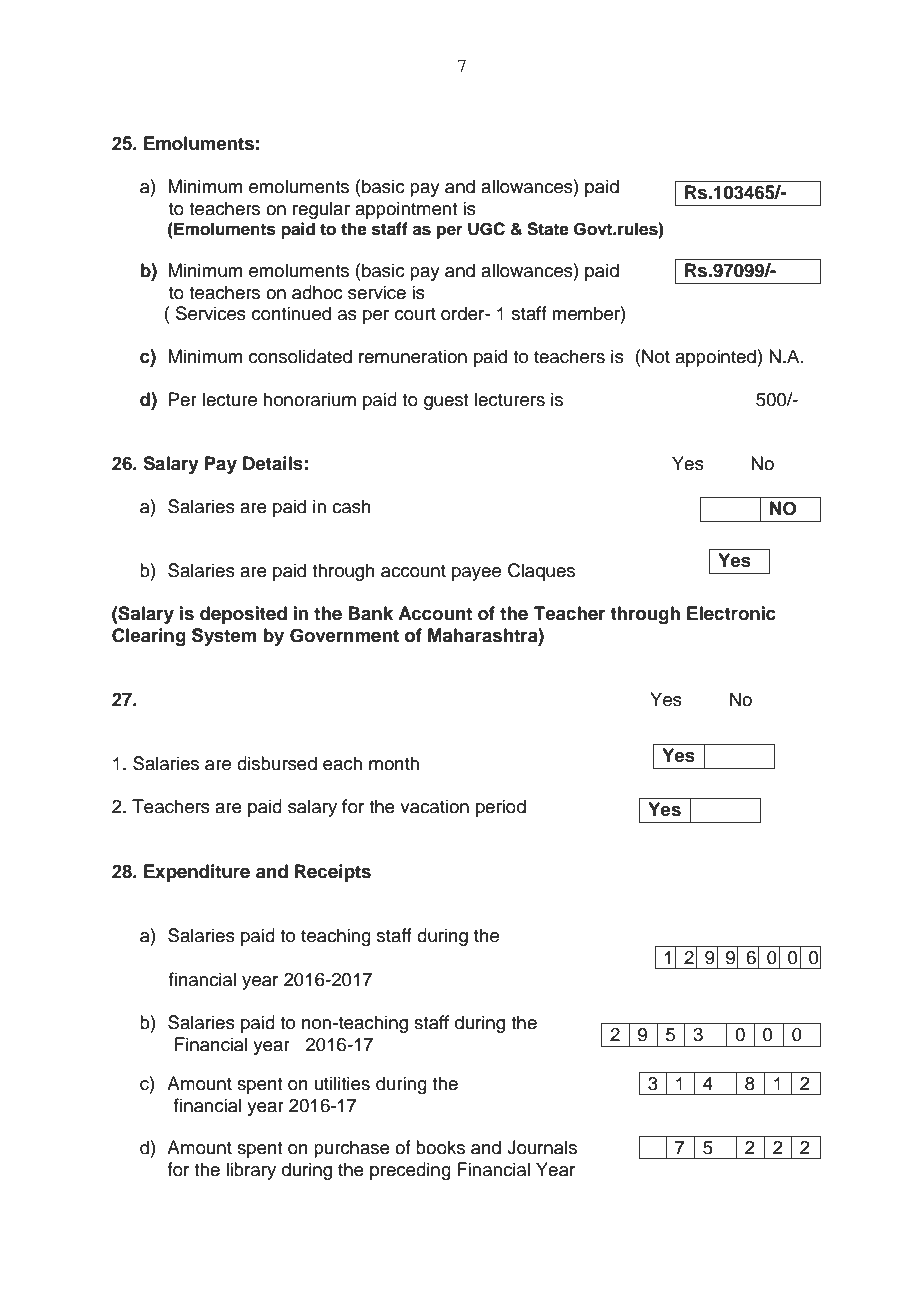 The height and width of the document is (1308, 924). Describe the element at coordinates (394, 763) in the document. I see `month` at that location.
